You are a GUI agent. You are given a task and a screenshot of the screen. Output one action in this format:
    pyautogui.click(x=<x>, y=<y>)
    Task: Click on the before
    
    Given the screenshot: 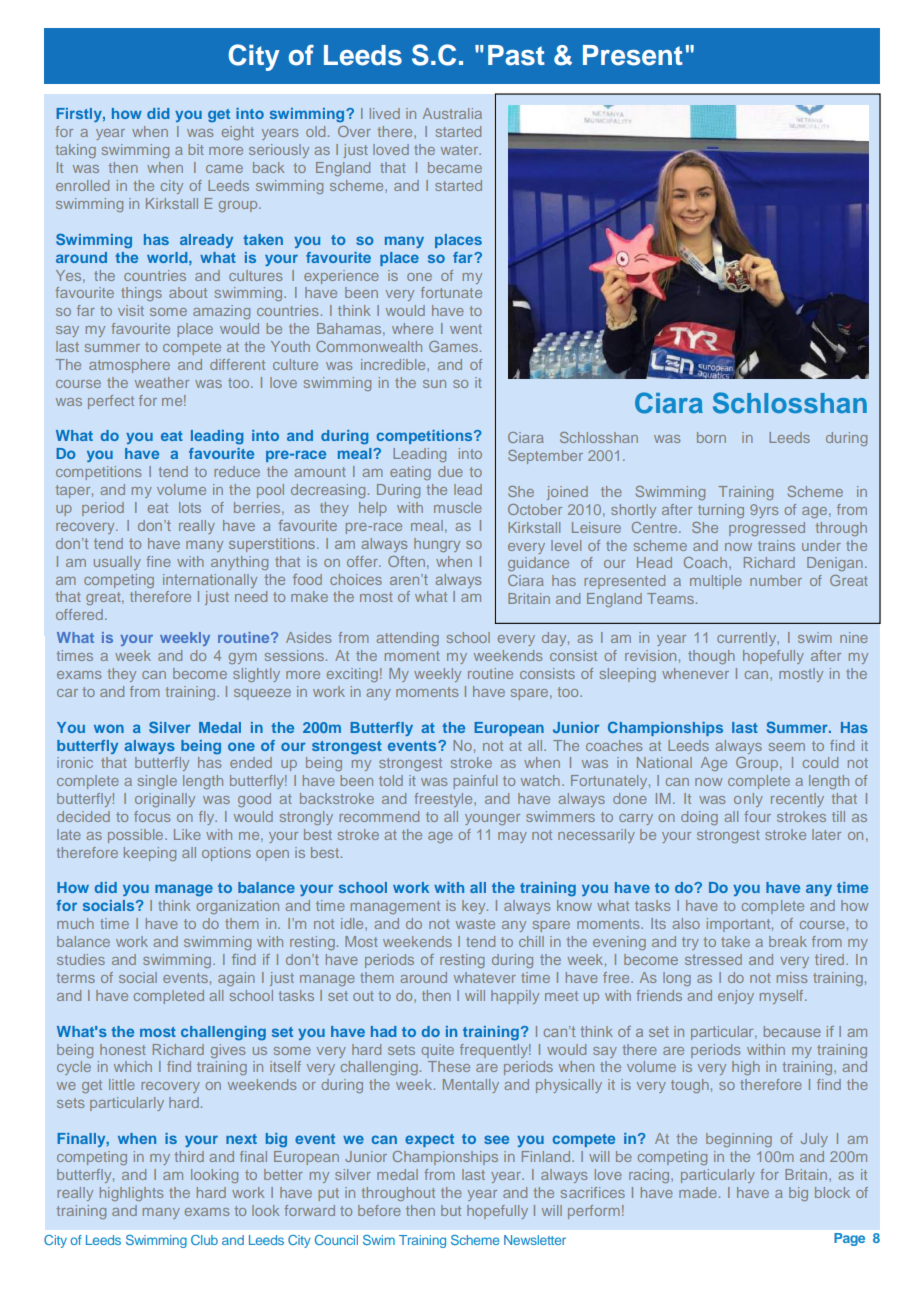 What is the action you would take?
    pyautogui.click(x=379, y=1210)
